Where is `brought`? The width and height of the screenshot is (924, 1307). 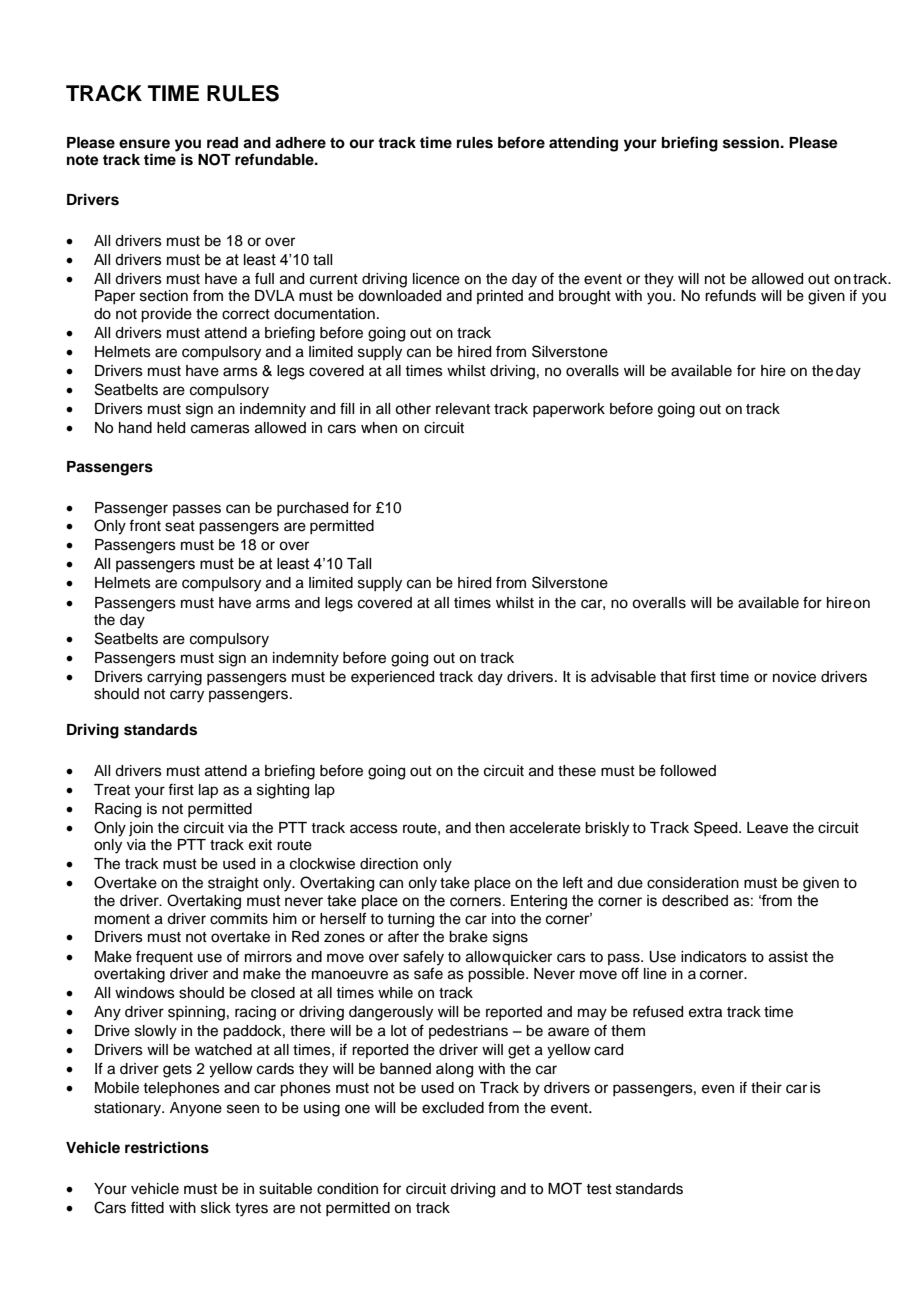 brought is located at coordinates (585, 297).
